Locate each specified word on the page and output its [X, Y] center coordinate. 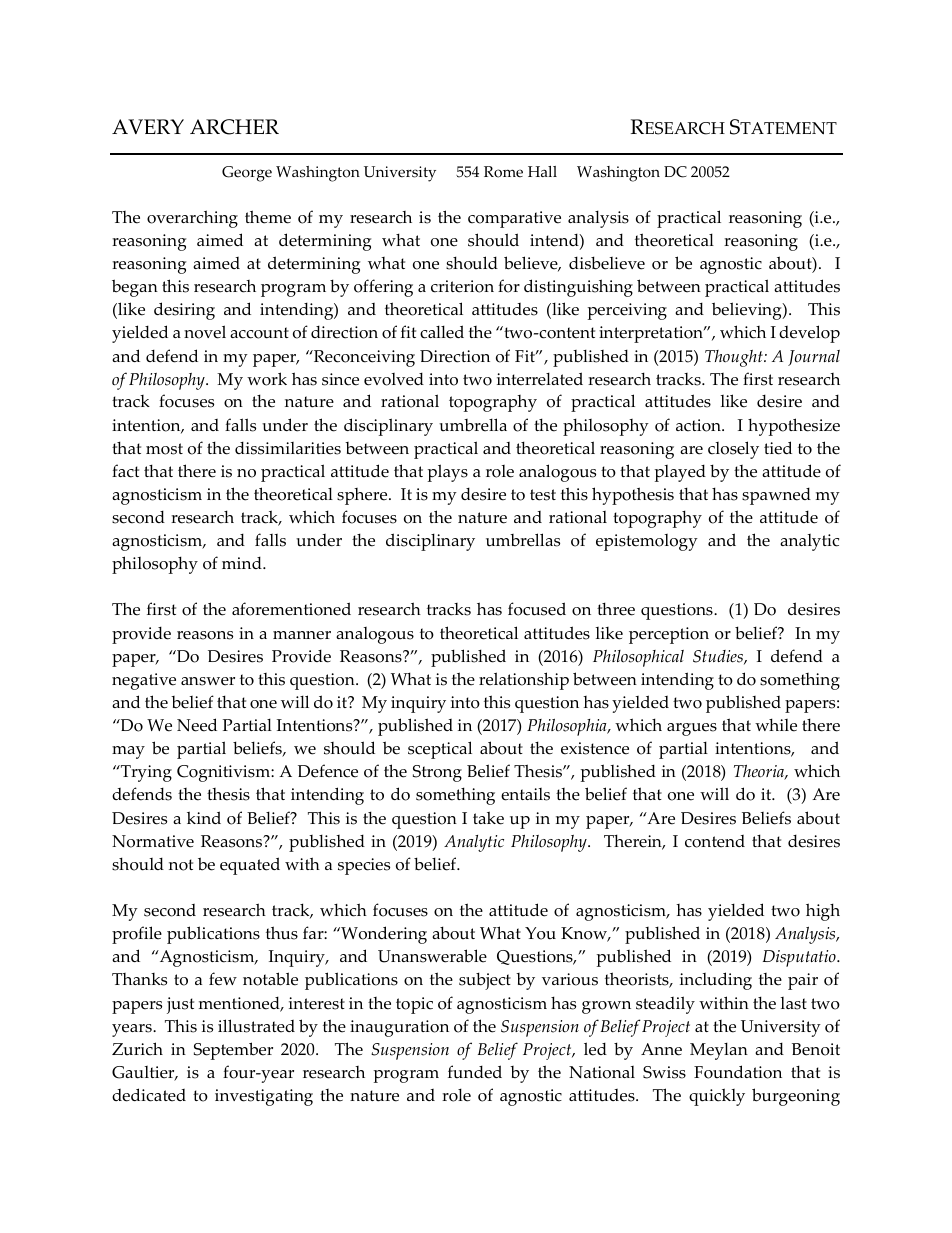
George [247, 174]
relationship [524, 681]
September [233, 1051]
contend [715, 841]
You [540, 933]
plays [448, 473]
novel [205, 332]
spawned [776, 496]
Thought [735, 358]
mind [243, 562]
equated [250, 866]
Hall [542, 171]
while [776, 725]
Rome [503, 172]
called [442, 332]
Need [197, 725]
